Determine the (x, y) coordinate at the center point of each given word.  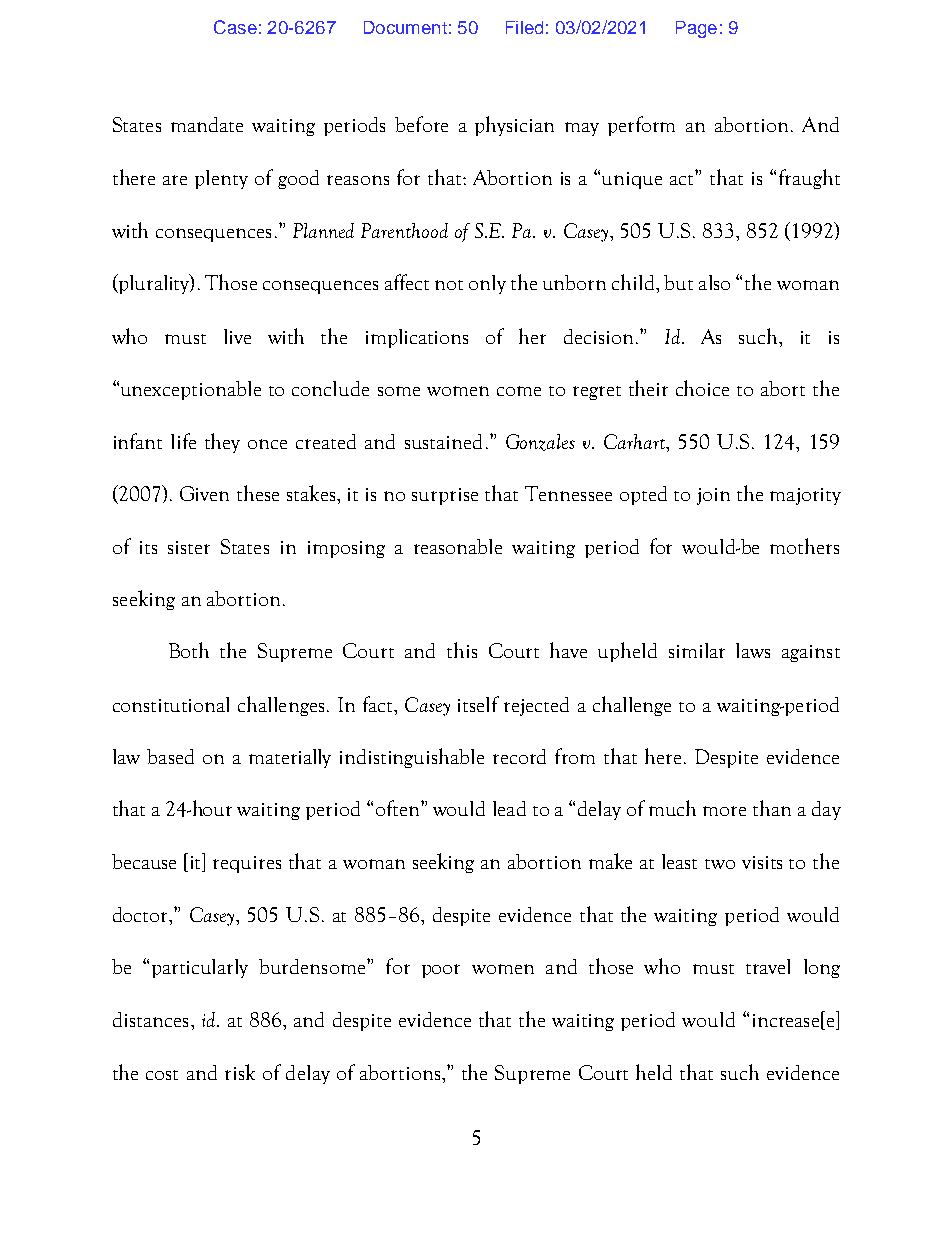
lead (509, 808)
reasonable (458, 546)
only (487, 284)
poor (441, 971)
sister (189, 547)
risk (240, 1072)
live (237, 336)
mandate (207, 124)
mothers (804, 546)
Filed (524, 27)
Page (696, 29)
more (724, 811)
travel (768, 966)
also (714, 282)
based (170, 756)
